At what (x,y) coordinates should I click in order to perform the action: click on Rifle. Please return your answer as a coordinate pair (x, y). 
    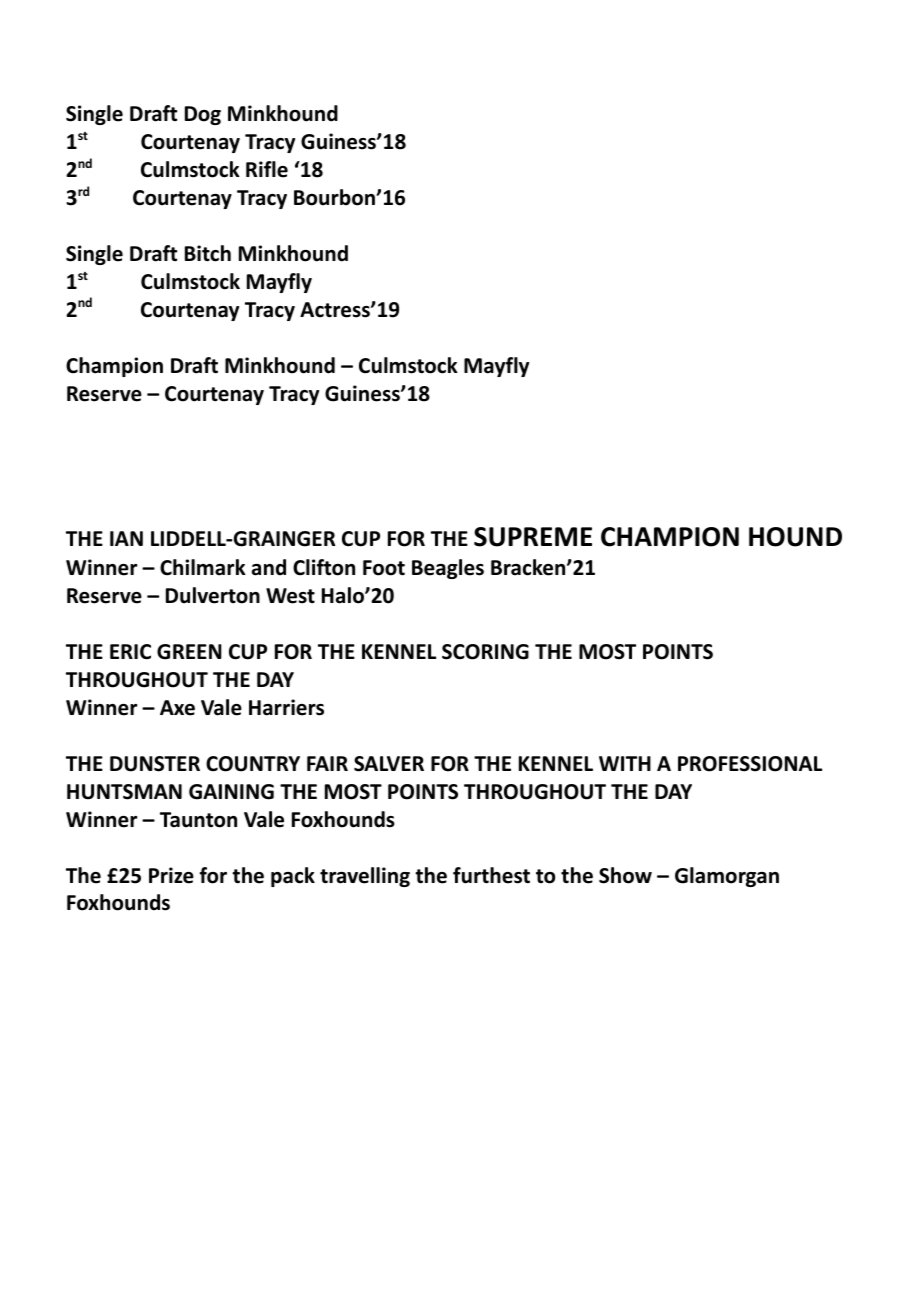
    Looking at the image, I should click on (267, 169).
